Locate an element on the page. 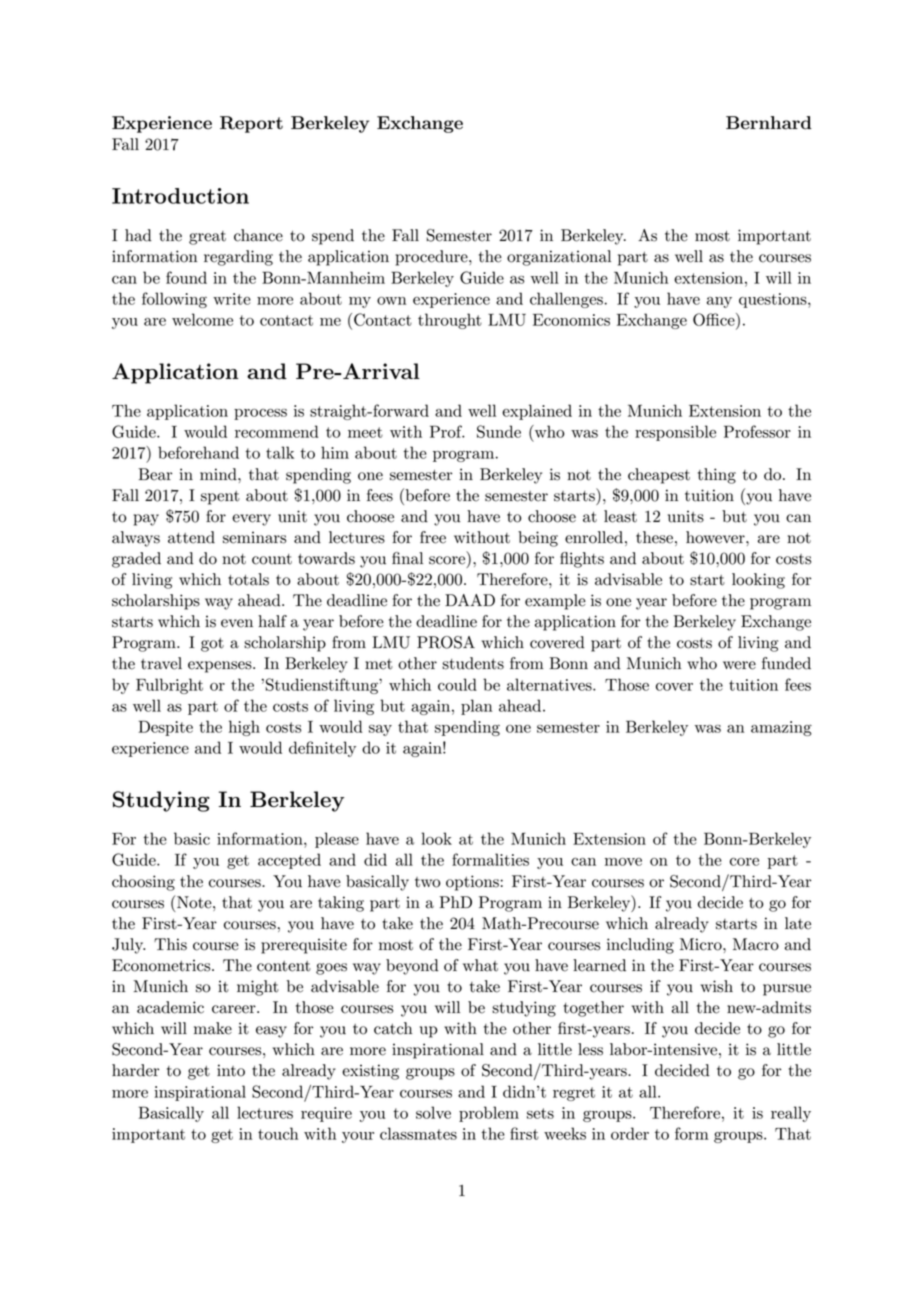 This image has width=924, height=1308. problem is located at coordinates (489, 1114).
